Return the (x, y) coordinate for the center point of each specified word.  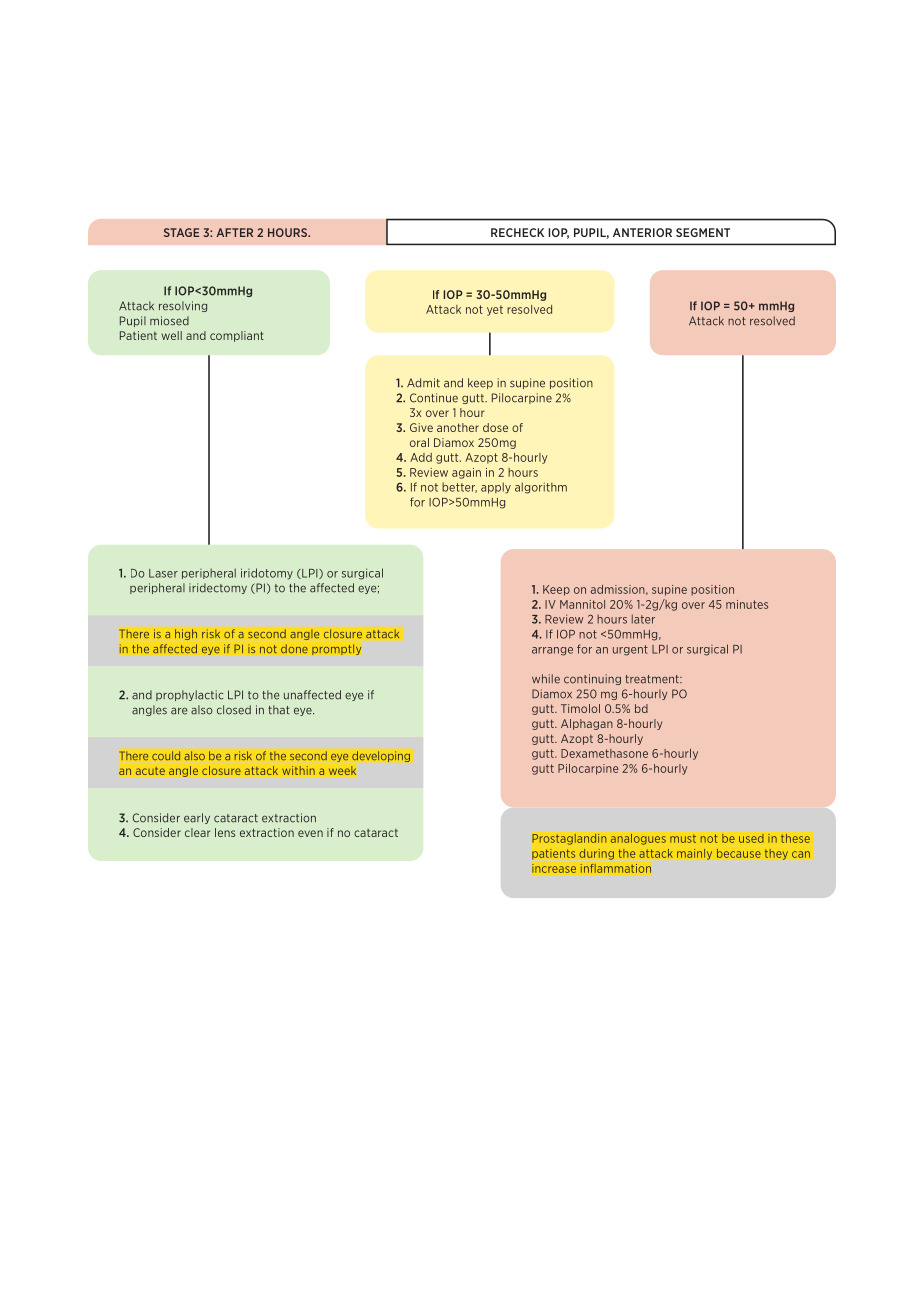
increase (554, 868)
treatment (653, 679)
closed (234, 710)
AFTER (234, 232)
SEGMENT (703, 232)
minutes (747, 604)
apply (496, 488)
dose (495, 427)
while (546, 679)
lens (225, 832)
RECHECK (517, 232)
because (739, 853)
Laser (163, 573)
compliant (237, 336)
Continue (434, 398)
